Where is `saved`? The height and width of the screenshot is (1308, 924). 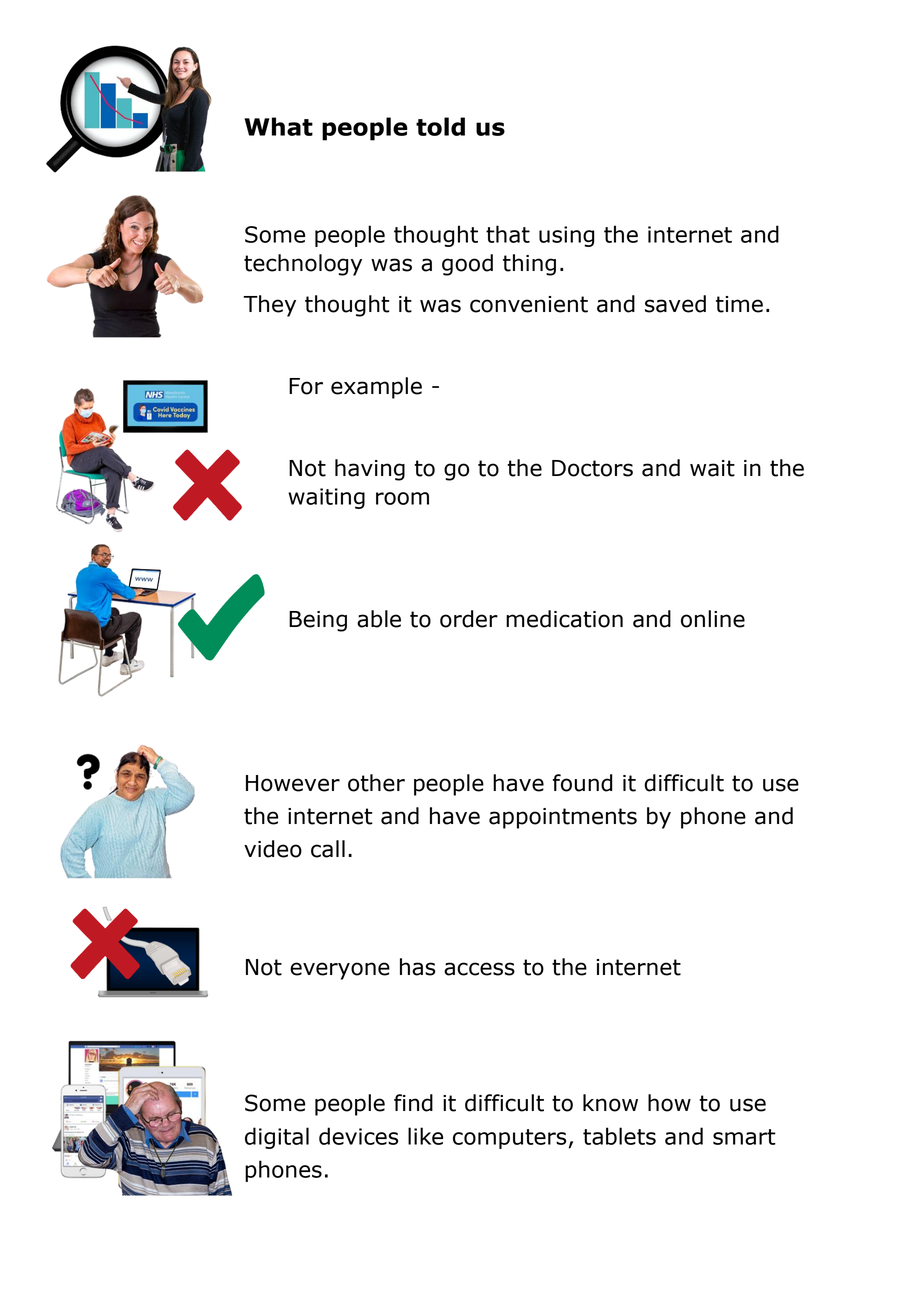
saved is located at coordinates (675, 304).
